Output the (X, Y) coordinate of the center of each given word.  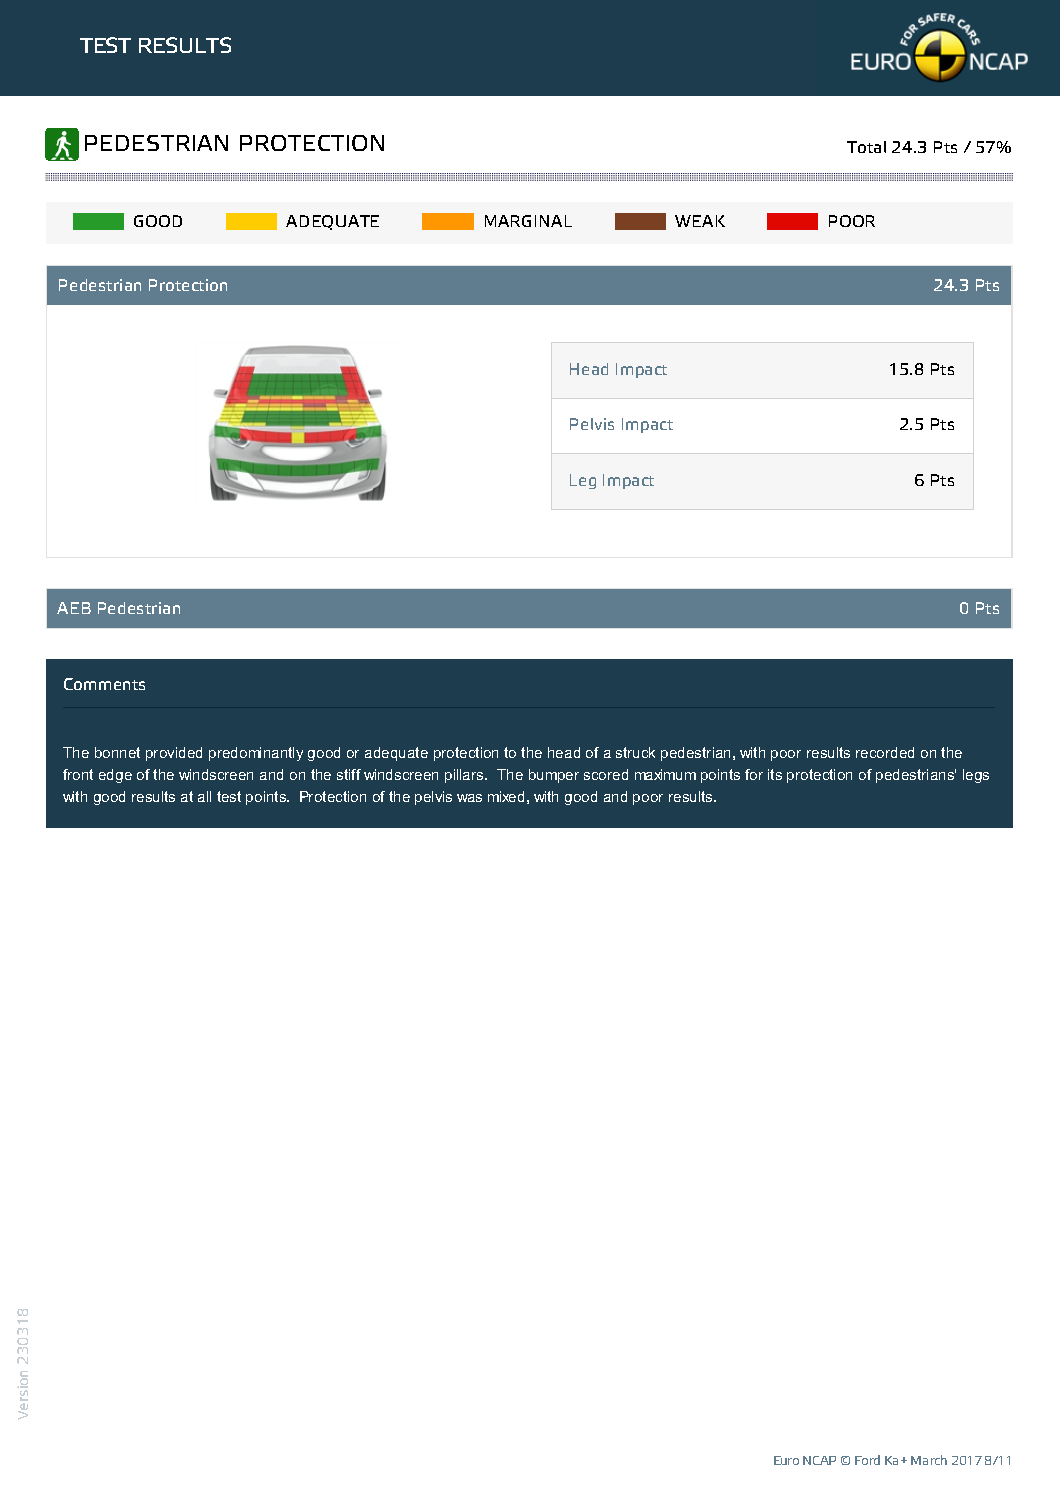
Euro (786, 1460)
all (204, 796)
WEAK (700, 221)
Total (866, 147)
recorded (885, 752)
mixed (506, 796)
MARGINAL (528, 221)
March (929, 1460)
